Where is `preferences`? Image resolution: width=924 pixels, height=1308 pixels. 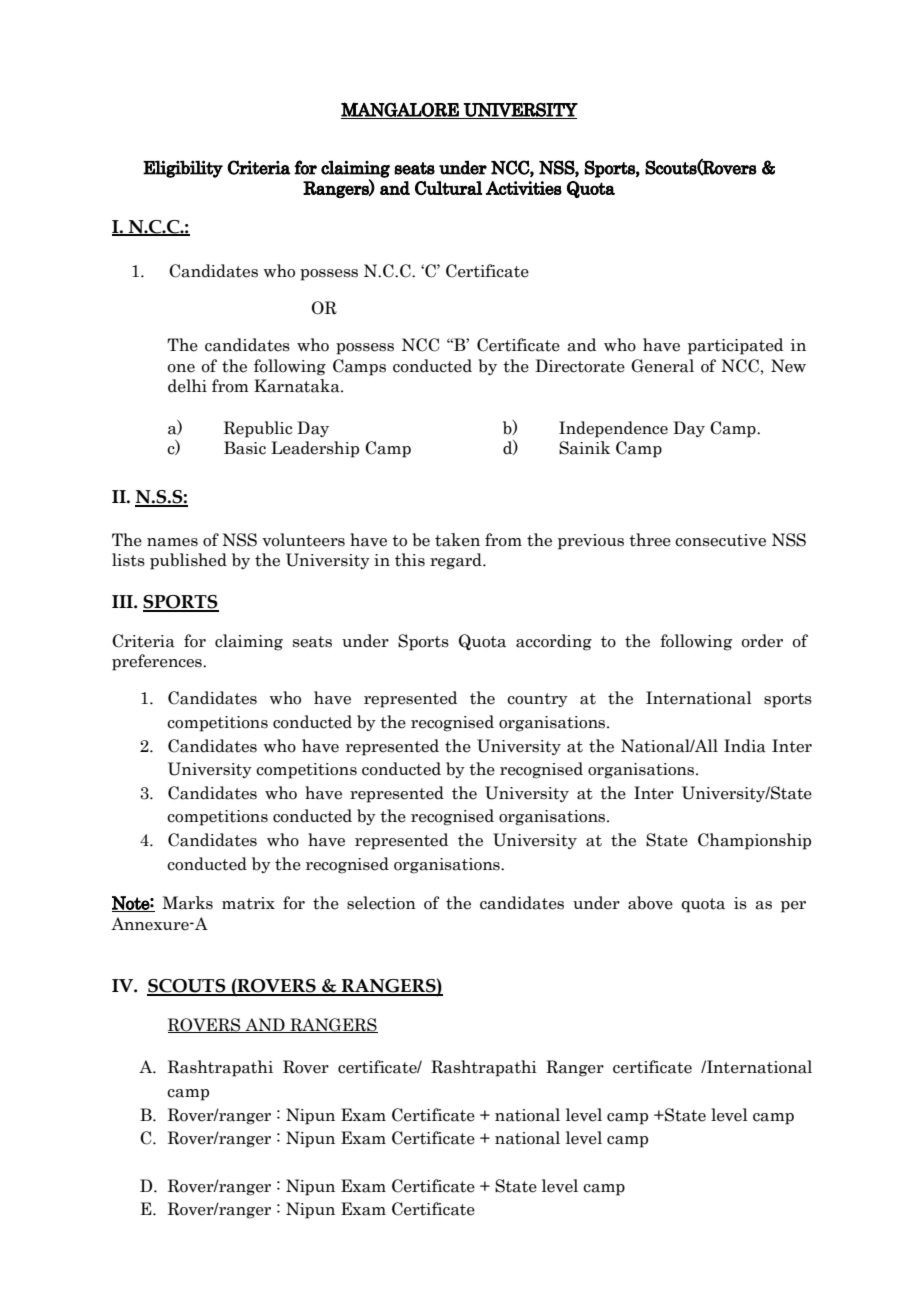
preferences is located at coordinates (158, 662).
